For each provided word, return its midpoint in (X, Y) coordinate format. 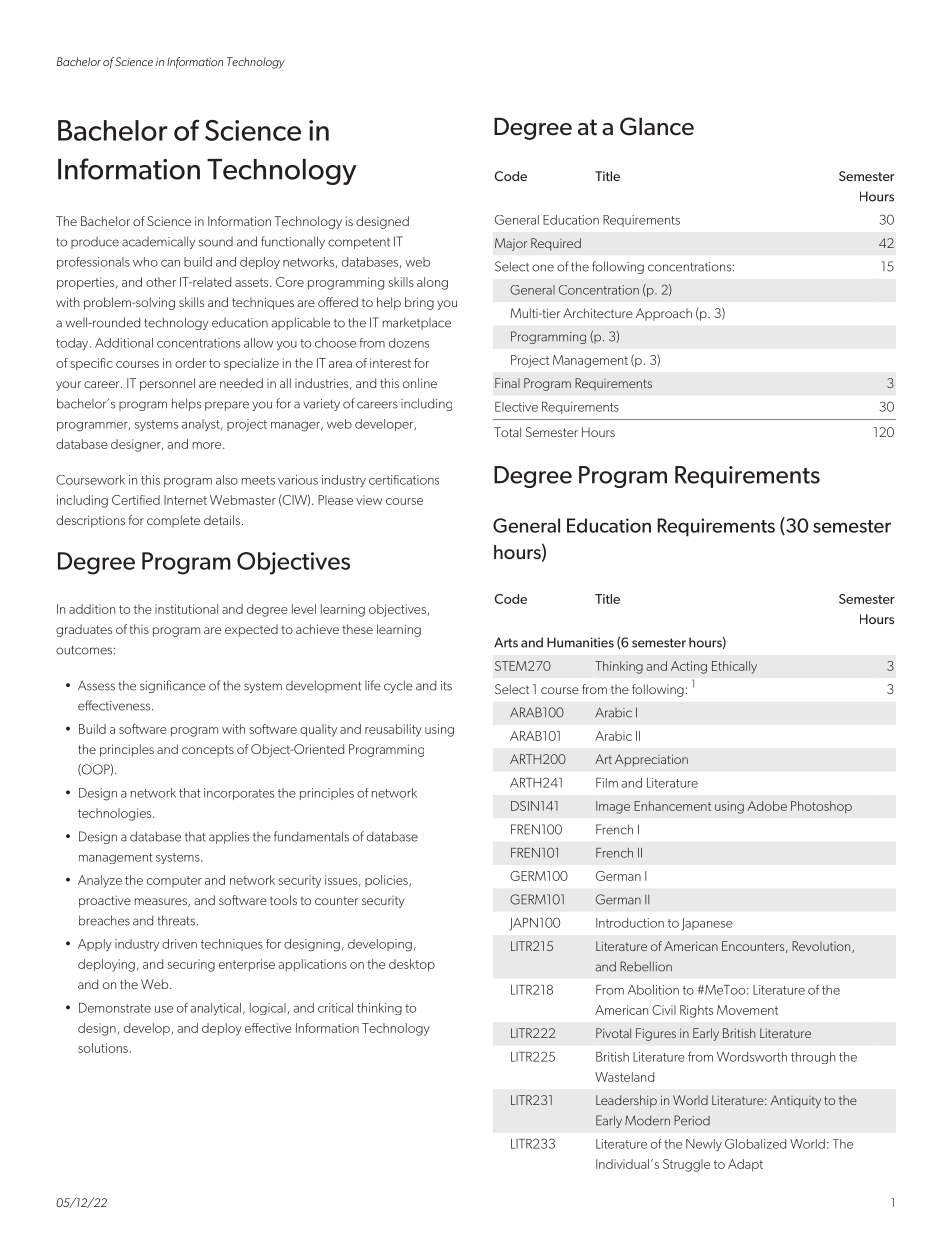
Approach (664, 314)
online (420, 383)
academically (158, 242)
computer (174, 881)
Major (511, 244)
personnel (167, 384)
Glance (657, 126)
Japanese (707, 924)
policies (387, 881)
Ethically (734, 667)
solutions (104, 1048)
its (446, 686)
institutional (186, 609)
